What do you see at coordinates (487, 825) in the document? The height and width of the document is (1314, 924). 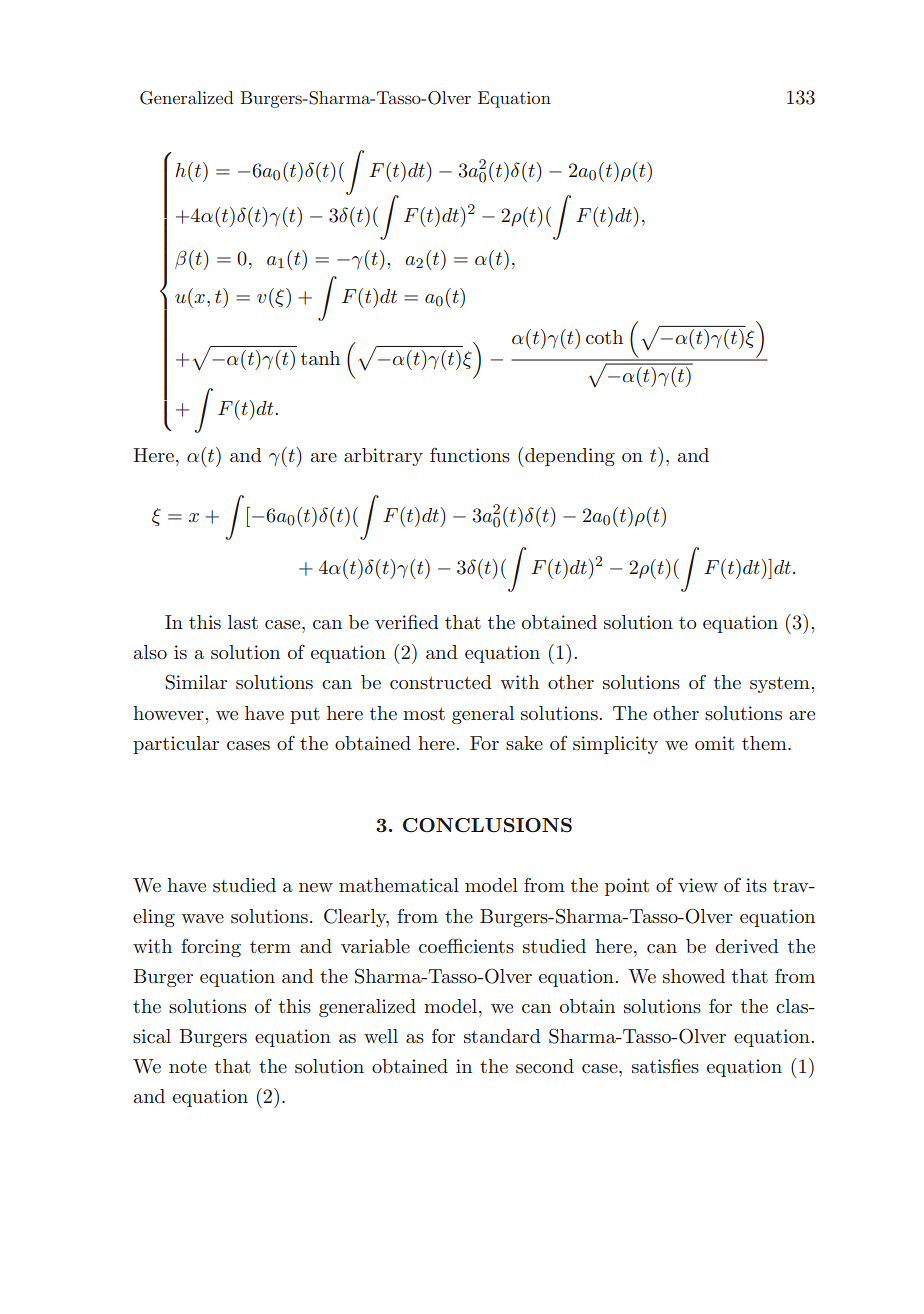 I see `CONCLUSIONS` at bounding box center [487, 825].
